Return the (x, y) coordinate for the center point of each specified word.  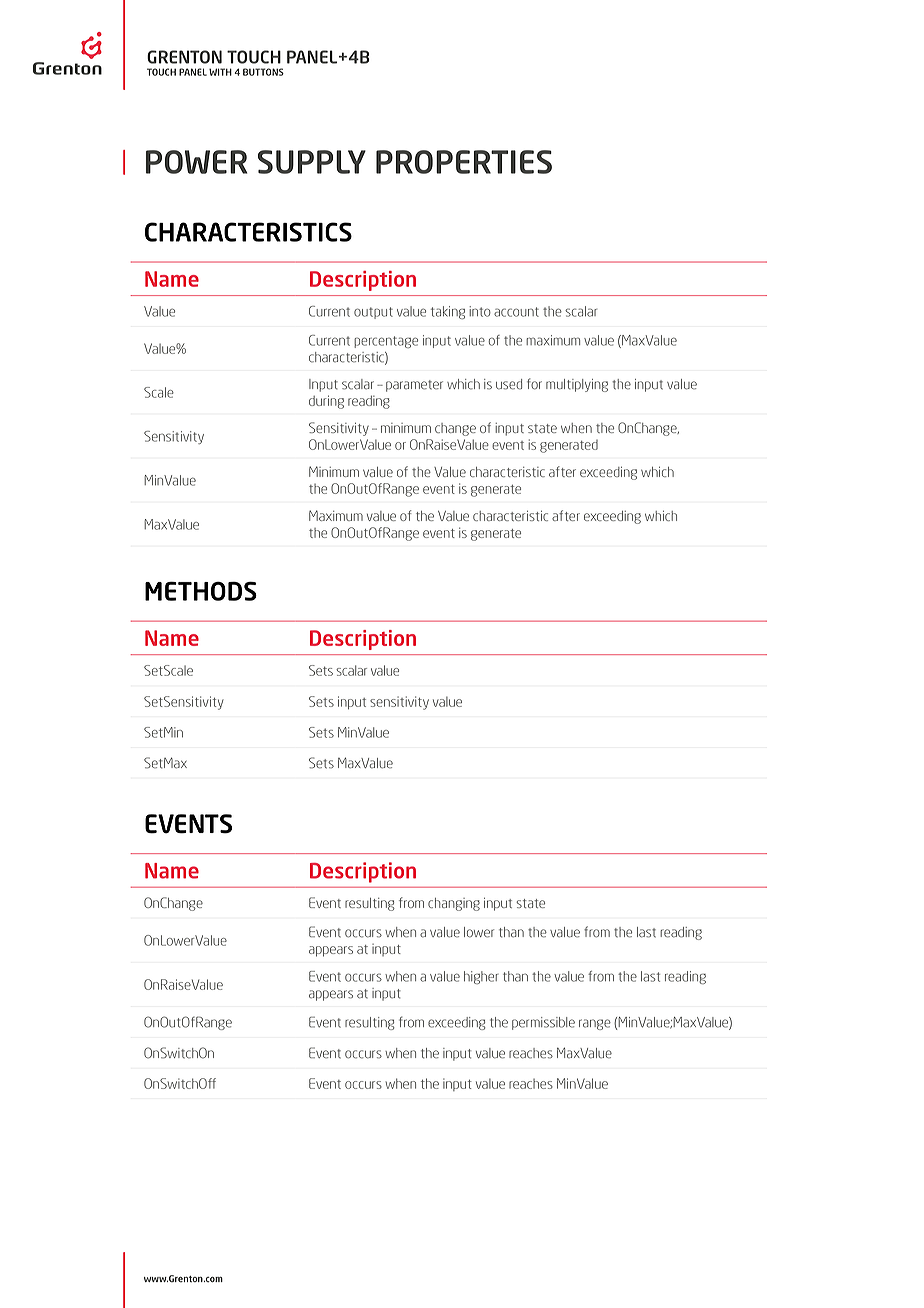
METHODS (201, 591)
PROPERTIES (464, 162)
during (326, 402)
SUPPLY (312, 162)
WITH (220, 72)
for (534, 384)
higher (481, 977)
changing (454, 904)
